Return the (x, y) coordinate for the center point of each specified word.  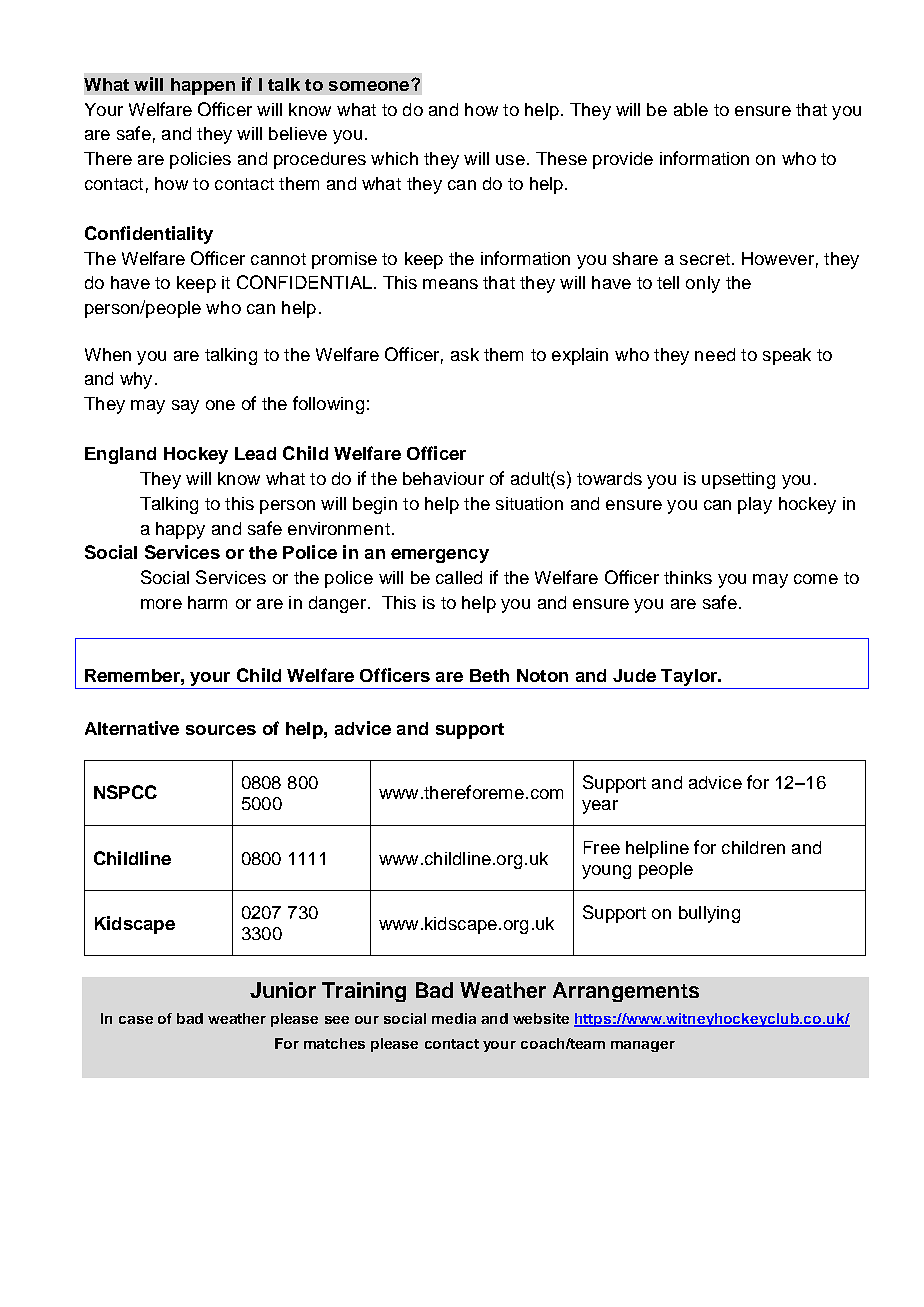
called (459, 577)
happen (203, 86)
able (691, 109)
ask (465, 354)
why (136, 380)
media (454, 1018)
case (136, 1020)
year (600, 807)
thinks (688, 577)
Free (602, 847)
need (715, 354)
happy (180, 530)
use (510, 160)
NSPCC (125, 792)
